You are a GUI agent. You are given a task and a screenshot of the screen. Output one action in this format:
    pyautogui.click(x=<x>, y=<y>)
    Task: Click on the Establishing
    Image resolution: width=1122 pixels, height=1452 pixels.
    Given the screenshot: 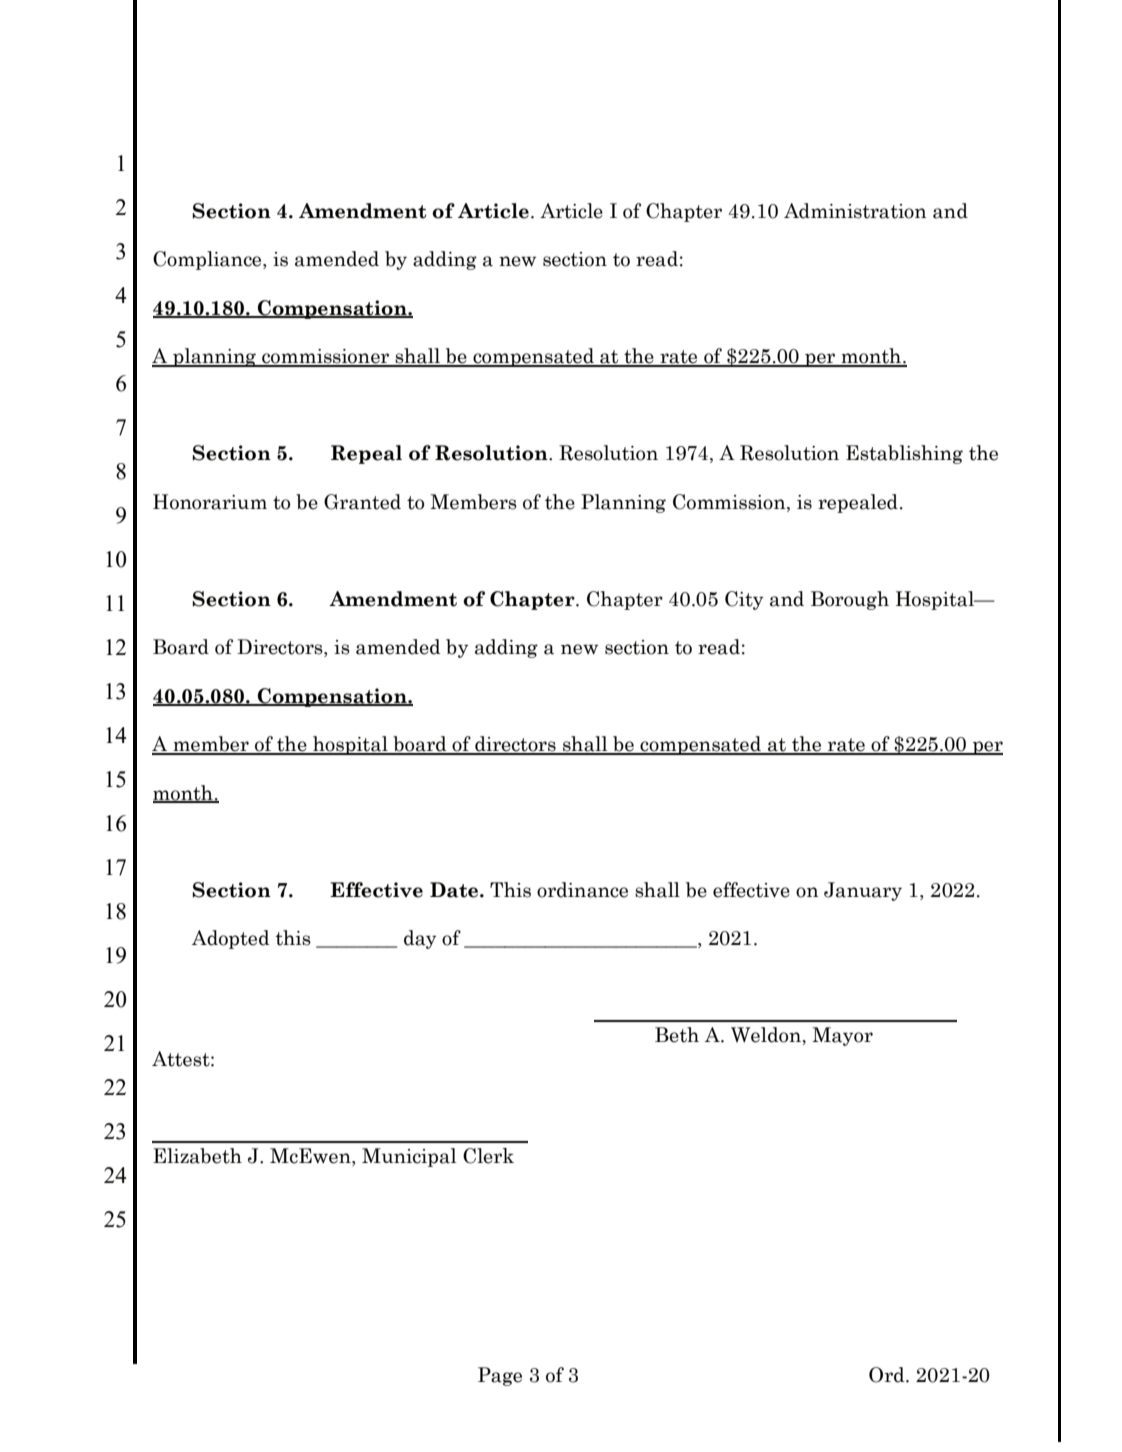 What is the action you would take?
    pyautogui.click(x=904, y=454)
